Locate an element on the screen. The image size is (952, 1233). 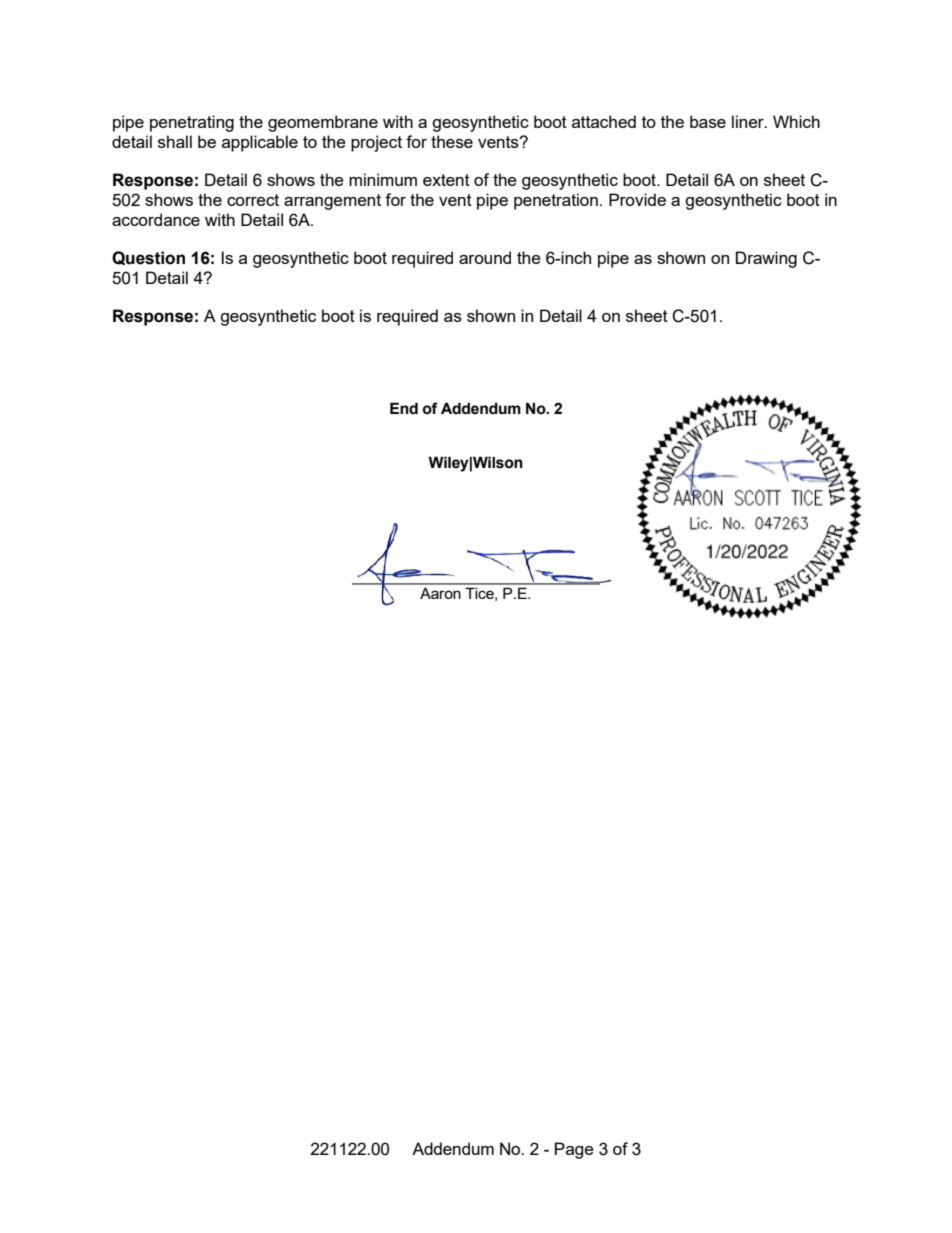
base is located at coordinates (708, 121).
